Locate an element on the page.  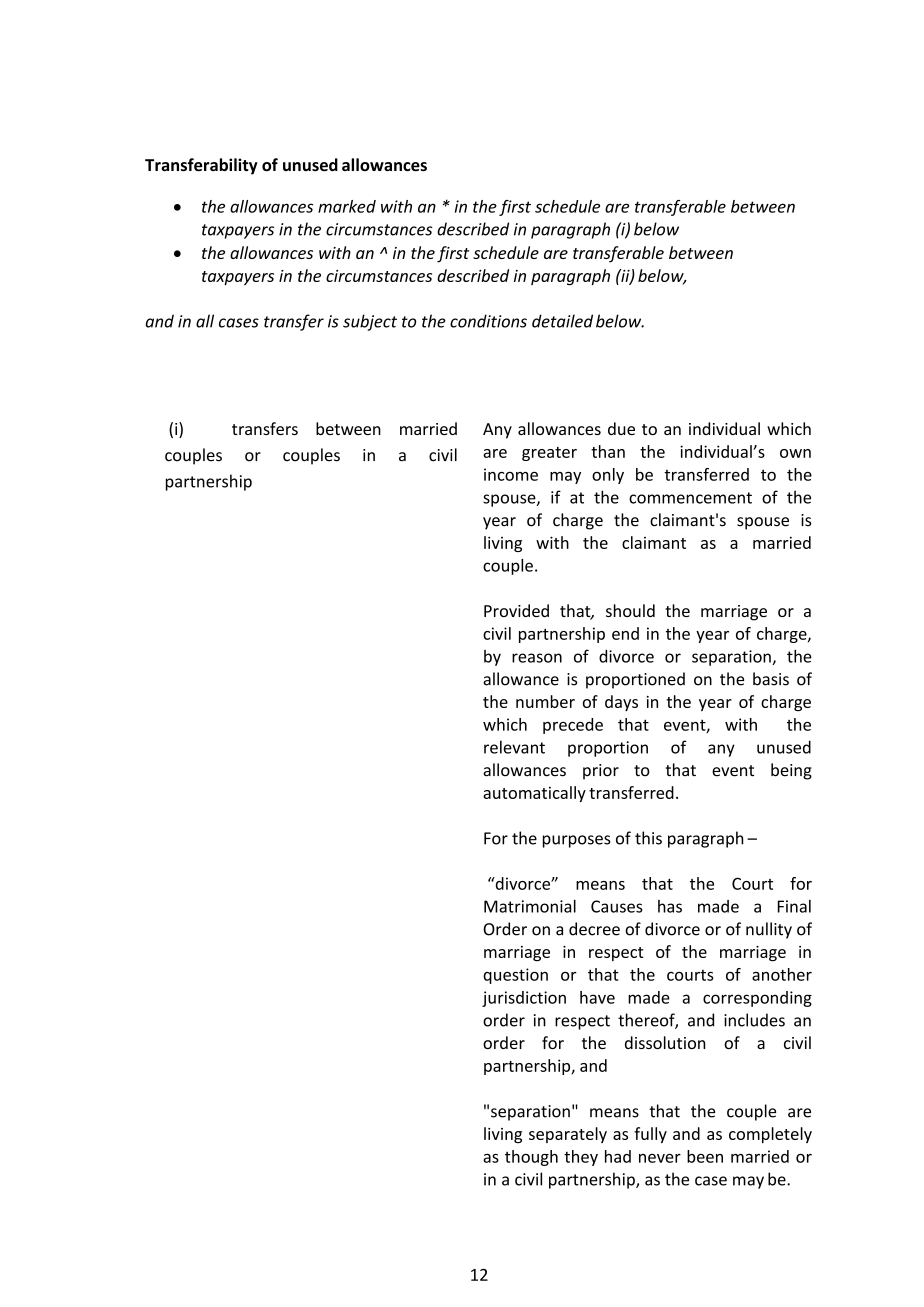
automatically is located at coordinates (534, 794).
